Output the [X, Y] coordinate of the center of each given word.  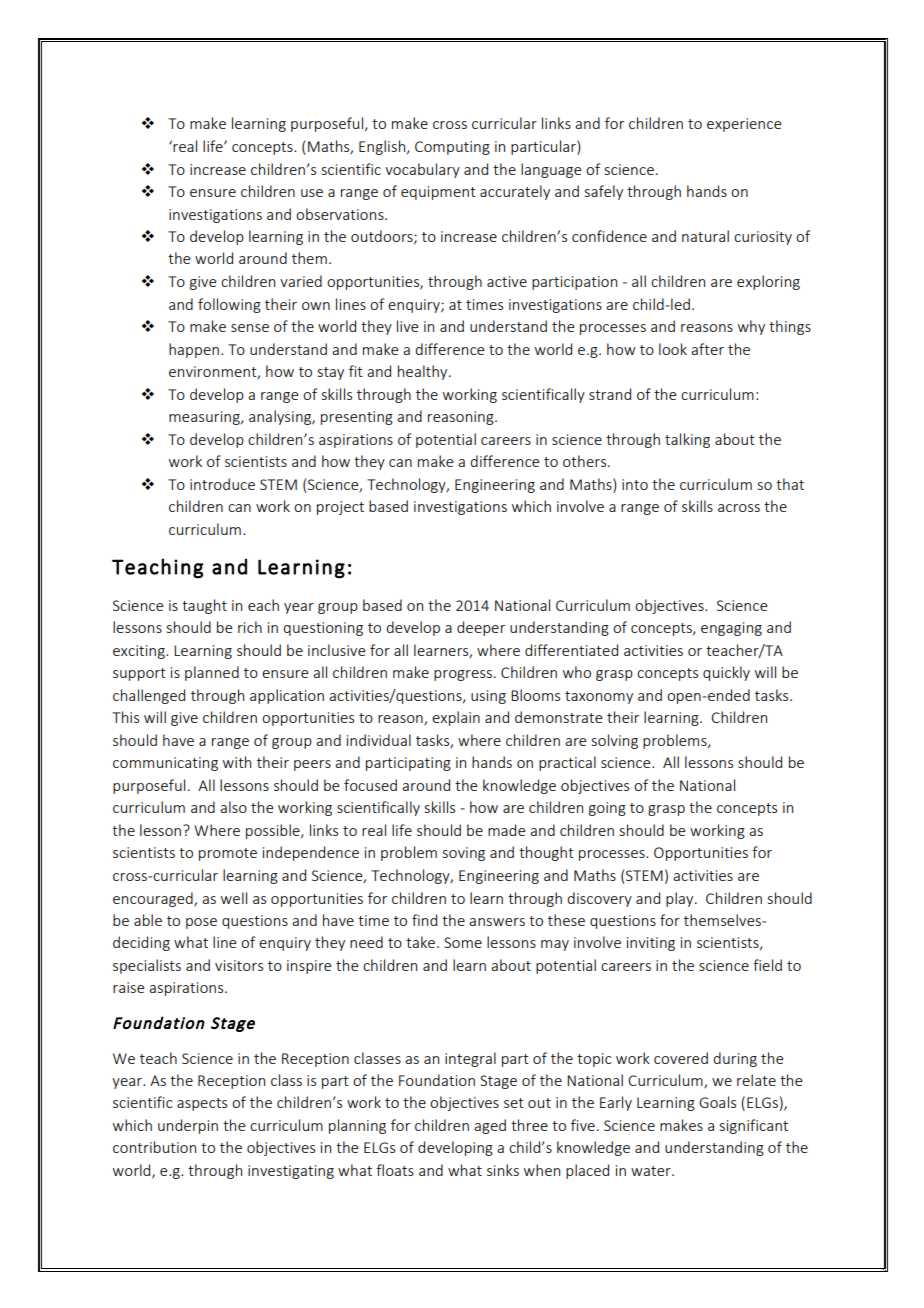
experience [744, 125]
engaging [731, 629]
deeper [481, 628]
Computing [452, 148]
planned [212, 673]
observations [341, 214]
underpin [188, 1126]
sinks [503, 1170]
